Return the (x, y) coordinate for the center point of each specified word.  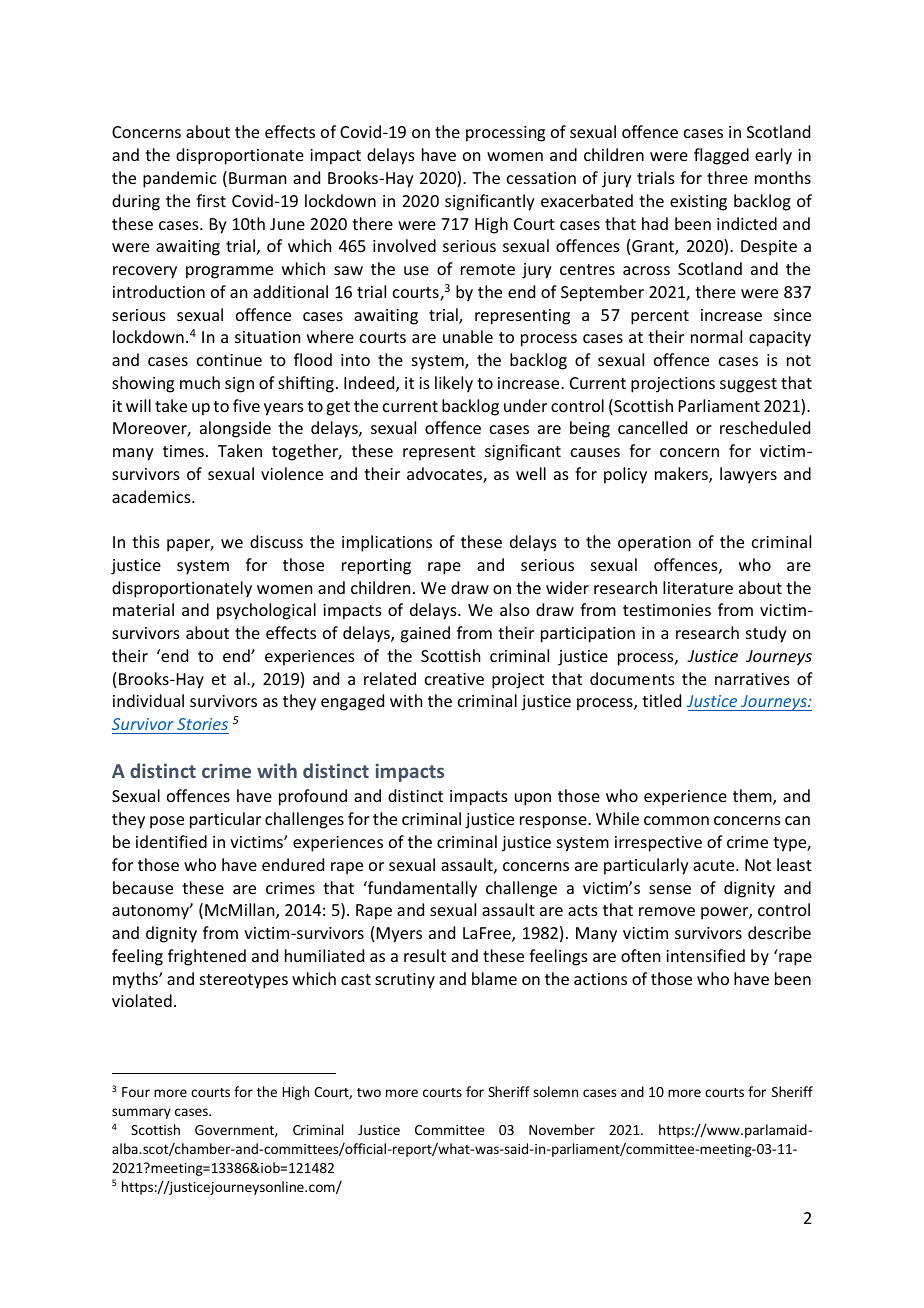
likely (454, 384)
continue (229, 360)
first (211, 200)
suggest (748, 385)
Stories (202, 724)
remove (667, 911)
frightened (207, 957)
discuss (276, 541)
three (727, 177)
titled (661, 700)
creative (454, 679)
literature (698, 587)
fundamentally (421, 889)
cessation (541, 178)
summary (141, 1113)
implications (387, 543)
